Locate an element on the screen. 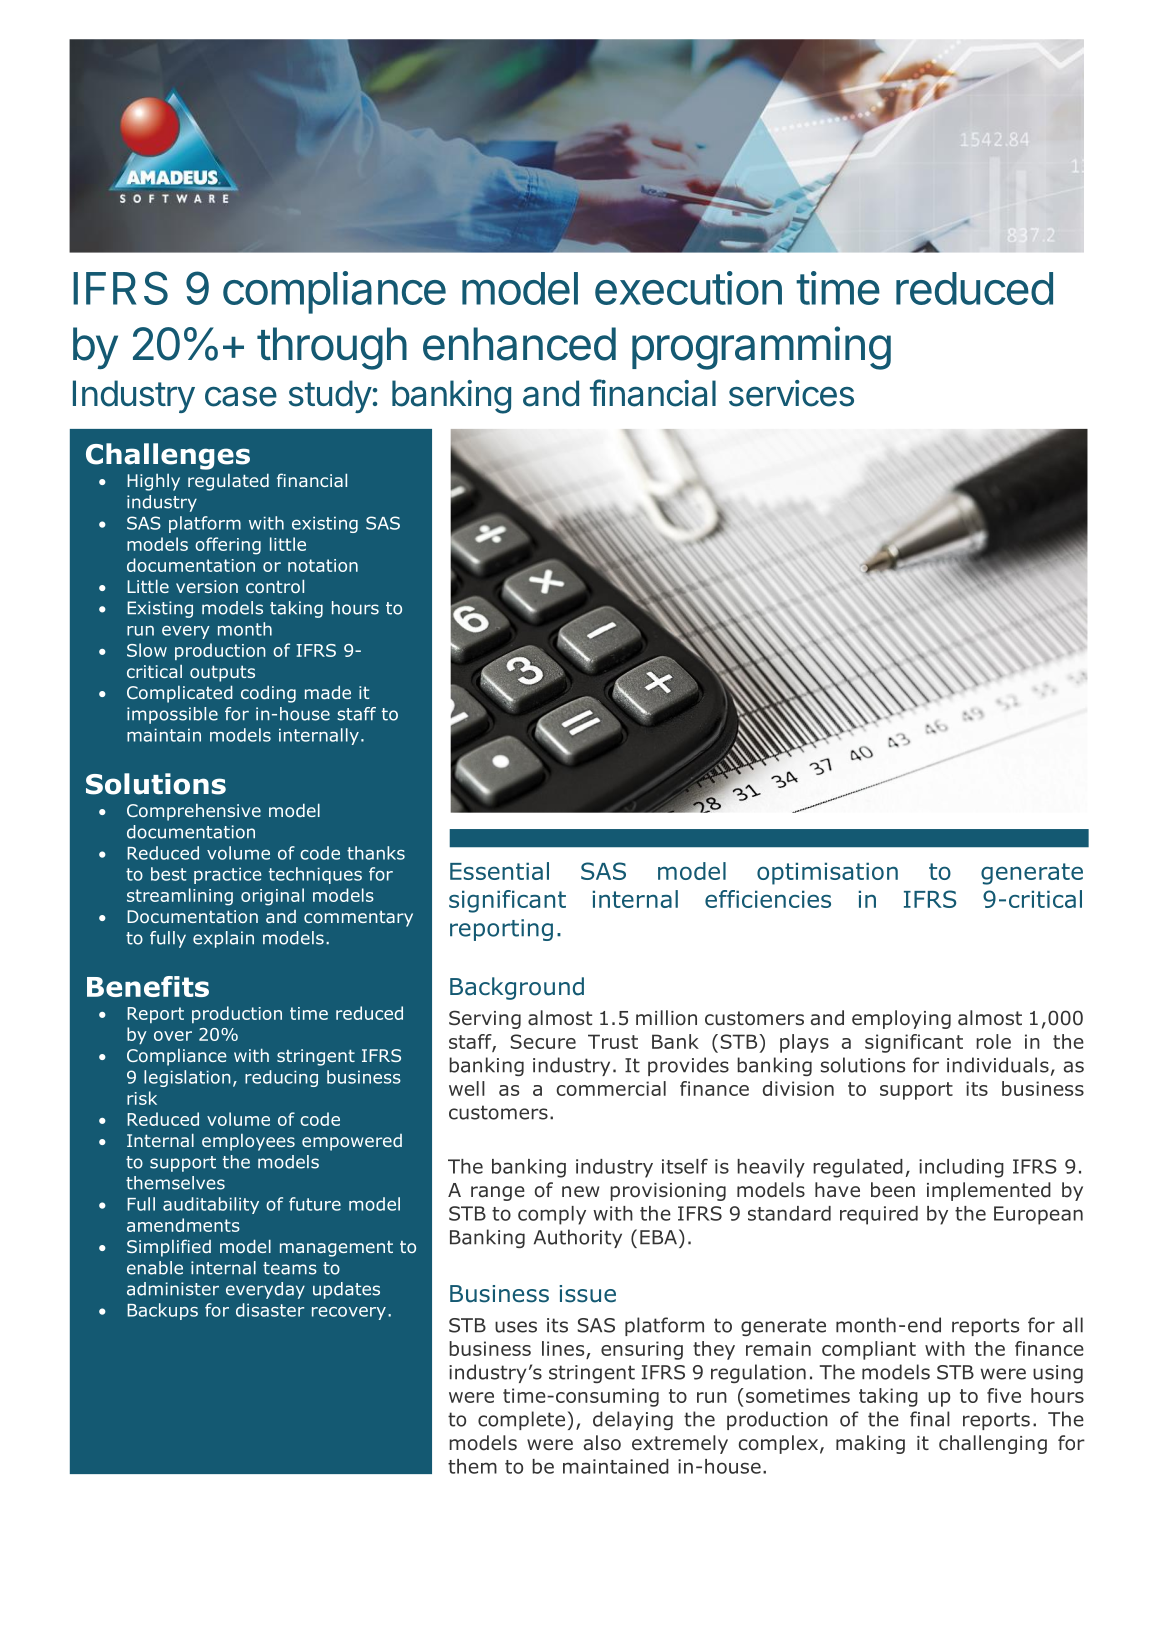 Image resolution: width=1154 pixels, height=1632 pixels. disaster is located at coordinates (270, 1310).
